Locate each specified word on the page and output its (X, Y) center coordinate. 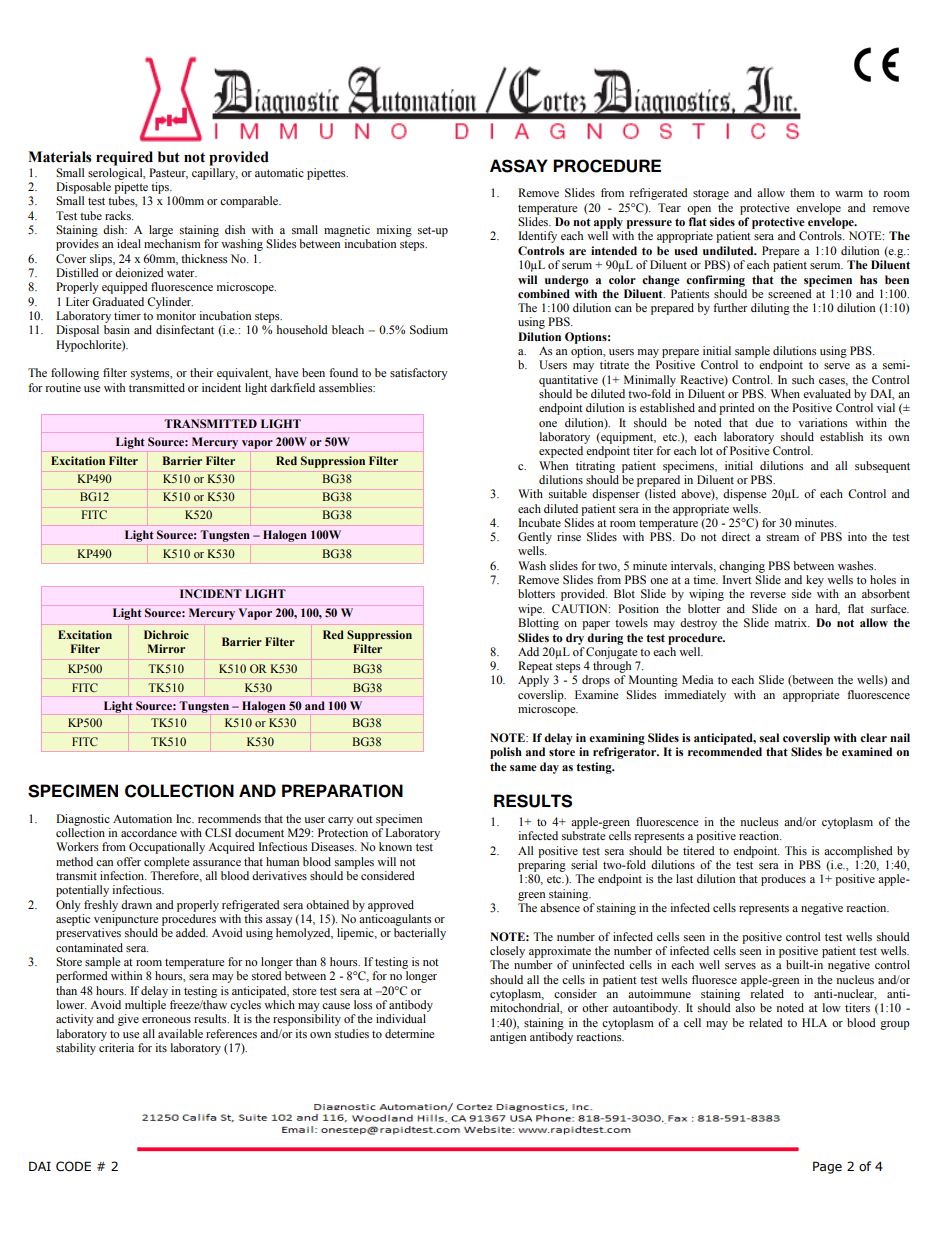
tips (161, 188)
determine (409, 1033)
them (802, 192)
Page (827, 1167)
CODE (73, 1166)
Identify (537, 237)
